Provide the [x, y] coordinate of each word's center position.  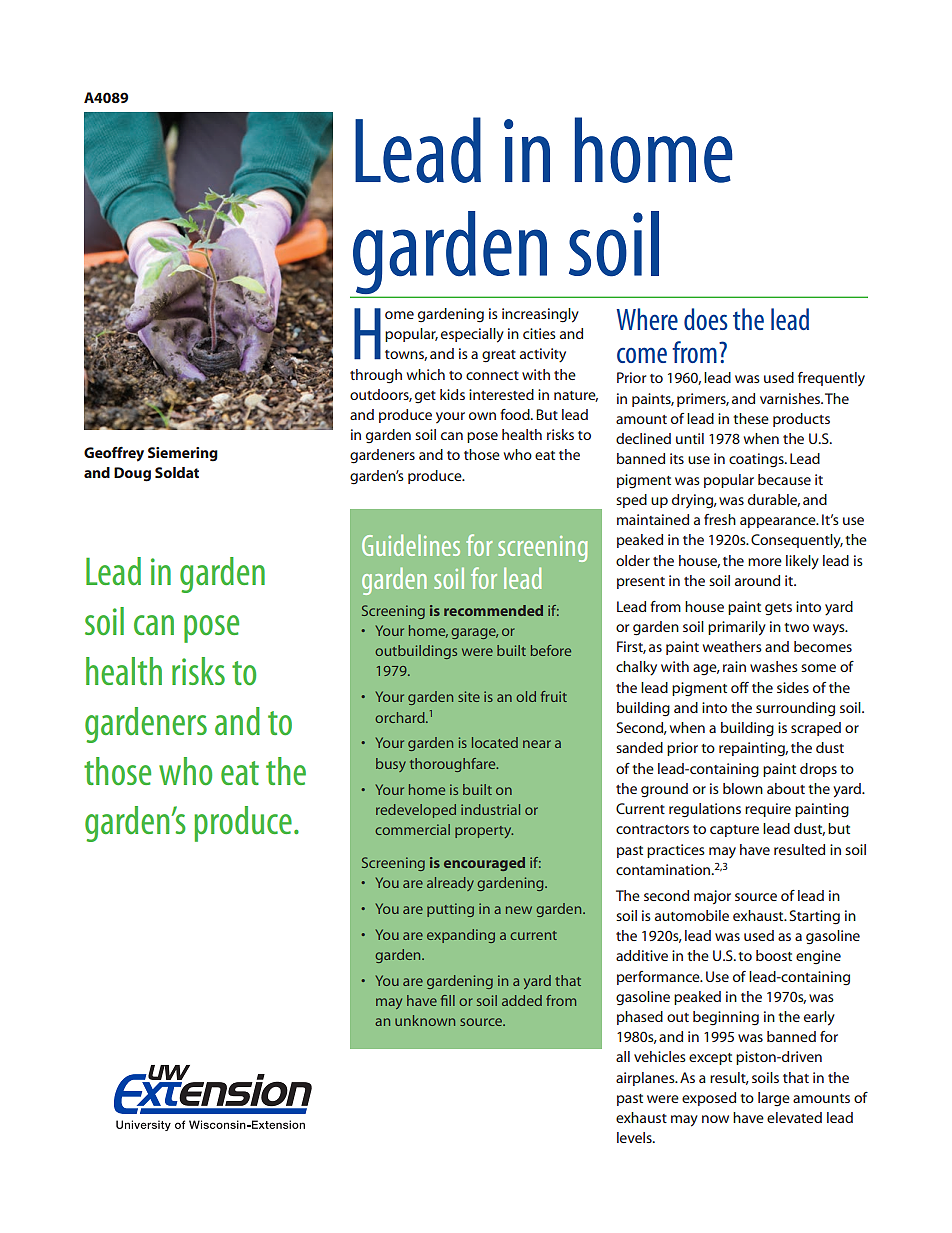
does [706, 319]
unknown [425, 1020]
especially [472, 335]
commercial [412, 829]
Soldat [177, 472]
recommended [493, 610]
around [757, 580]
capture [734, 831]
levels [635, 1137]
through [376, 376]
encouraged [484, 864]
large [774, 1099]
